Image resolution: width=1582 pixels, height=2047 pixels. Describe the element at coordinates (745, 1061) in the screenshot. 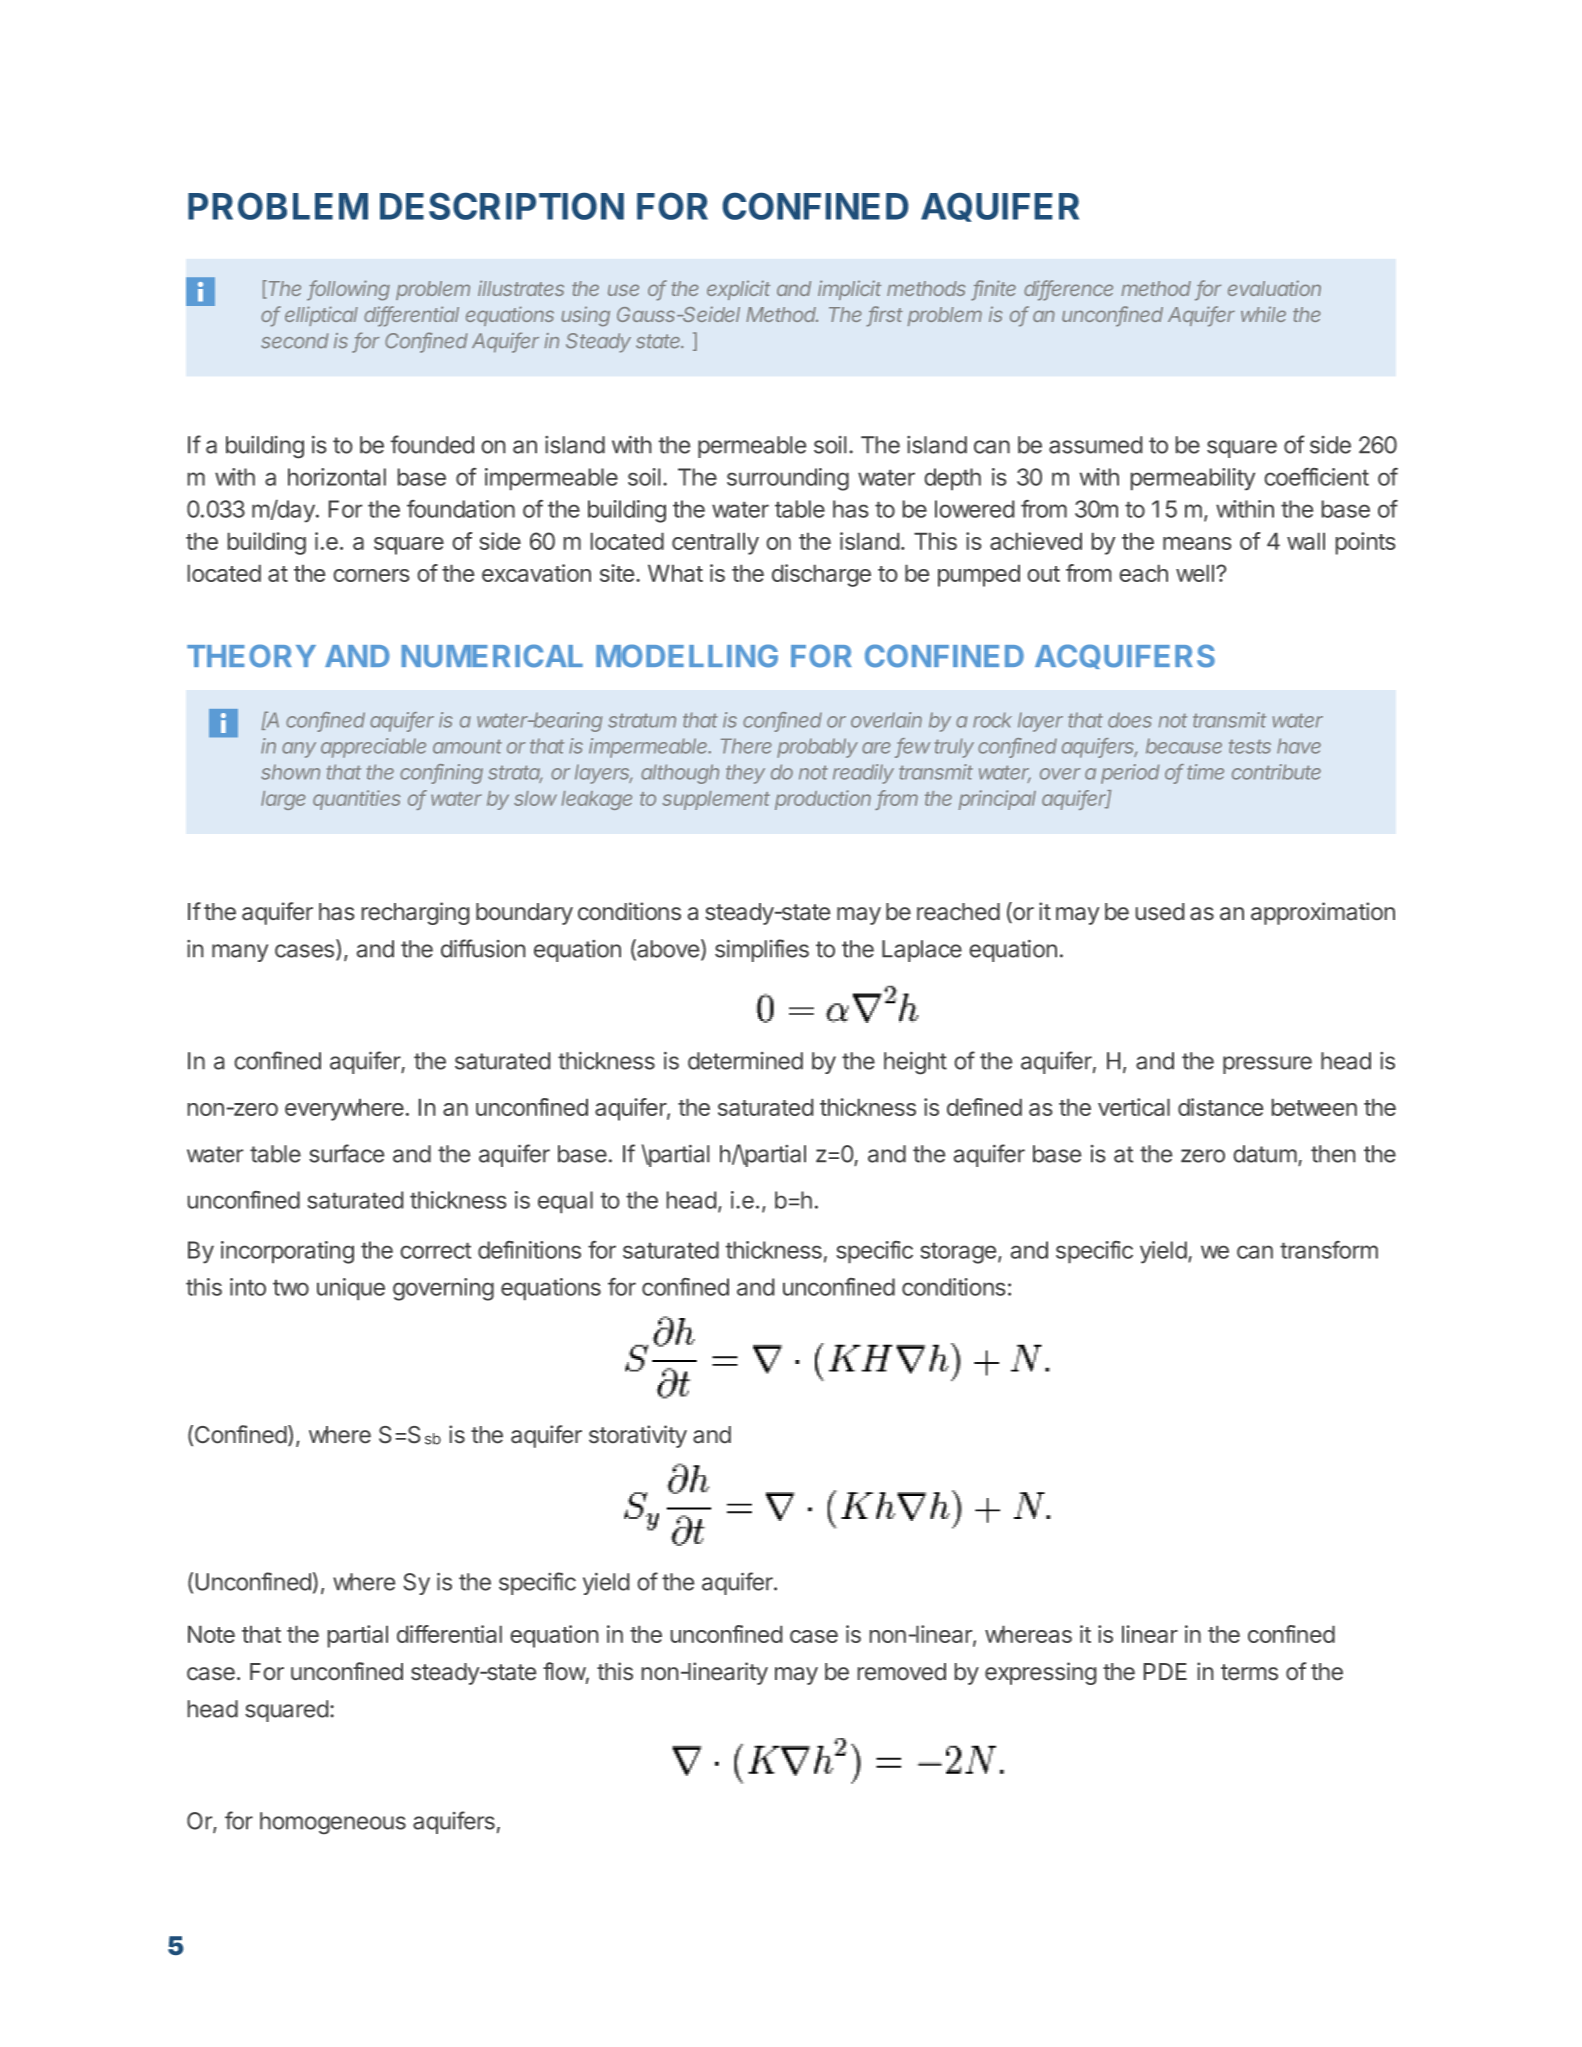

I see `determined` at that location.
